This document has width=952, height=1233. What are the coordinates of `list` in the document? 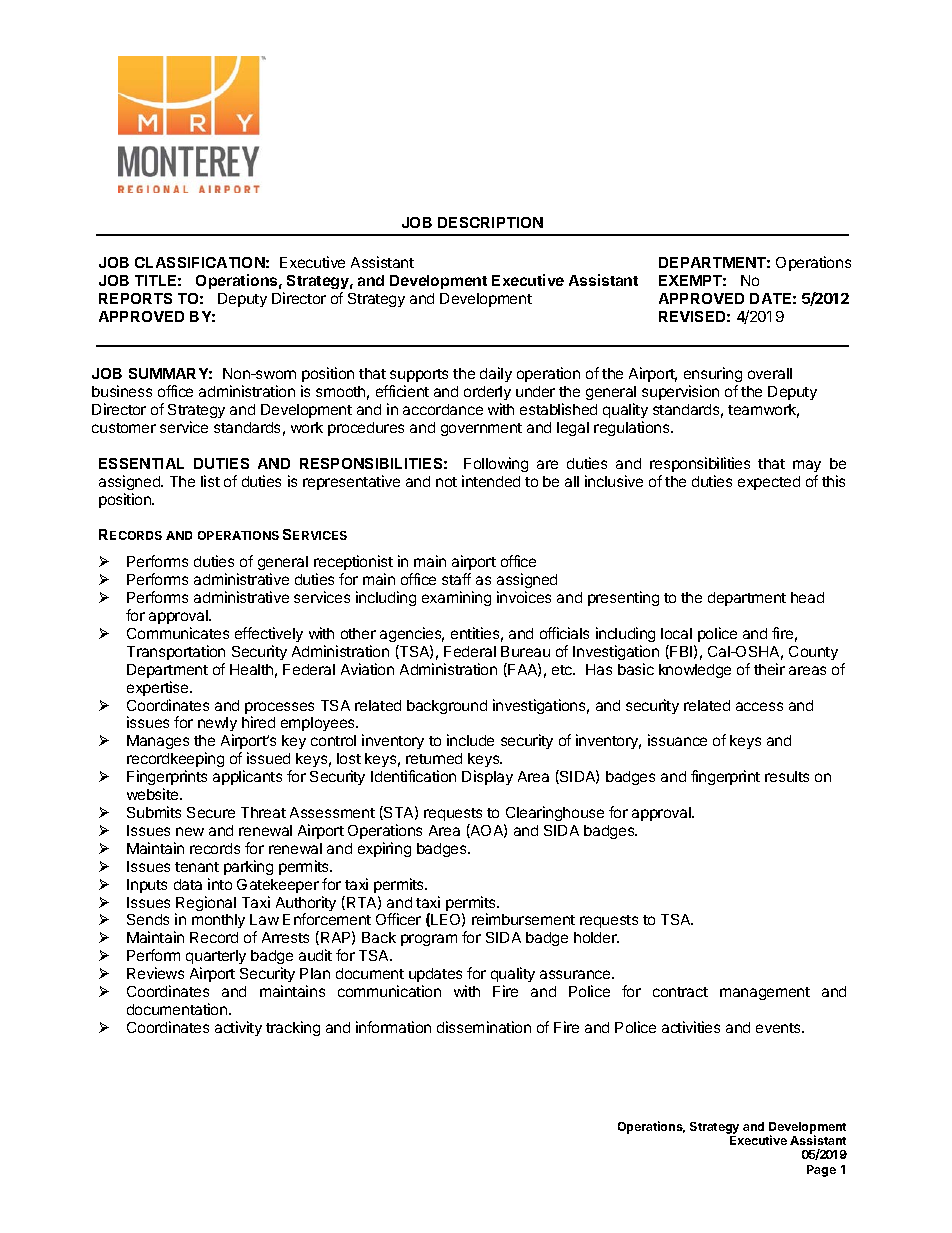 It's located at (210, 481).
